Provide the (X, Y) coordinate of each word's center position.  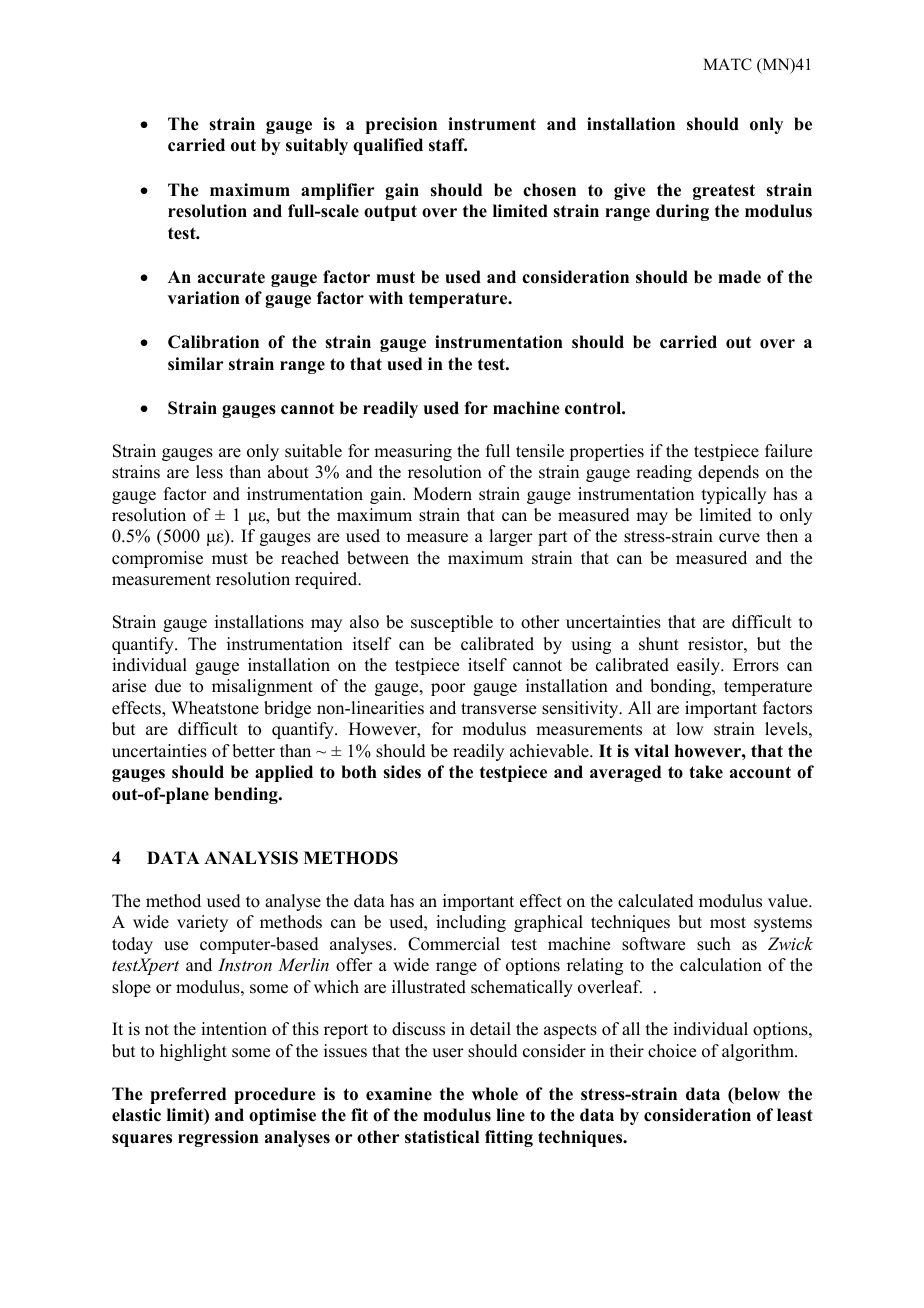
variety (202, 923)
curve (739, 538)
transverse (498, 709)
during (682, 212)
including (471, 923)
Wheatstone (215, 708)
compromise (157, 559)
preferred (188, 1095)
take (706, 772)
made (739, 277)
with (386, 297)
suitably (317, 146)
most (728, 923)
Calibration (213, 342)
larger (511, 537)
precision (401, 125)
